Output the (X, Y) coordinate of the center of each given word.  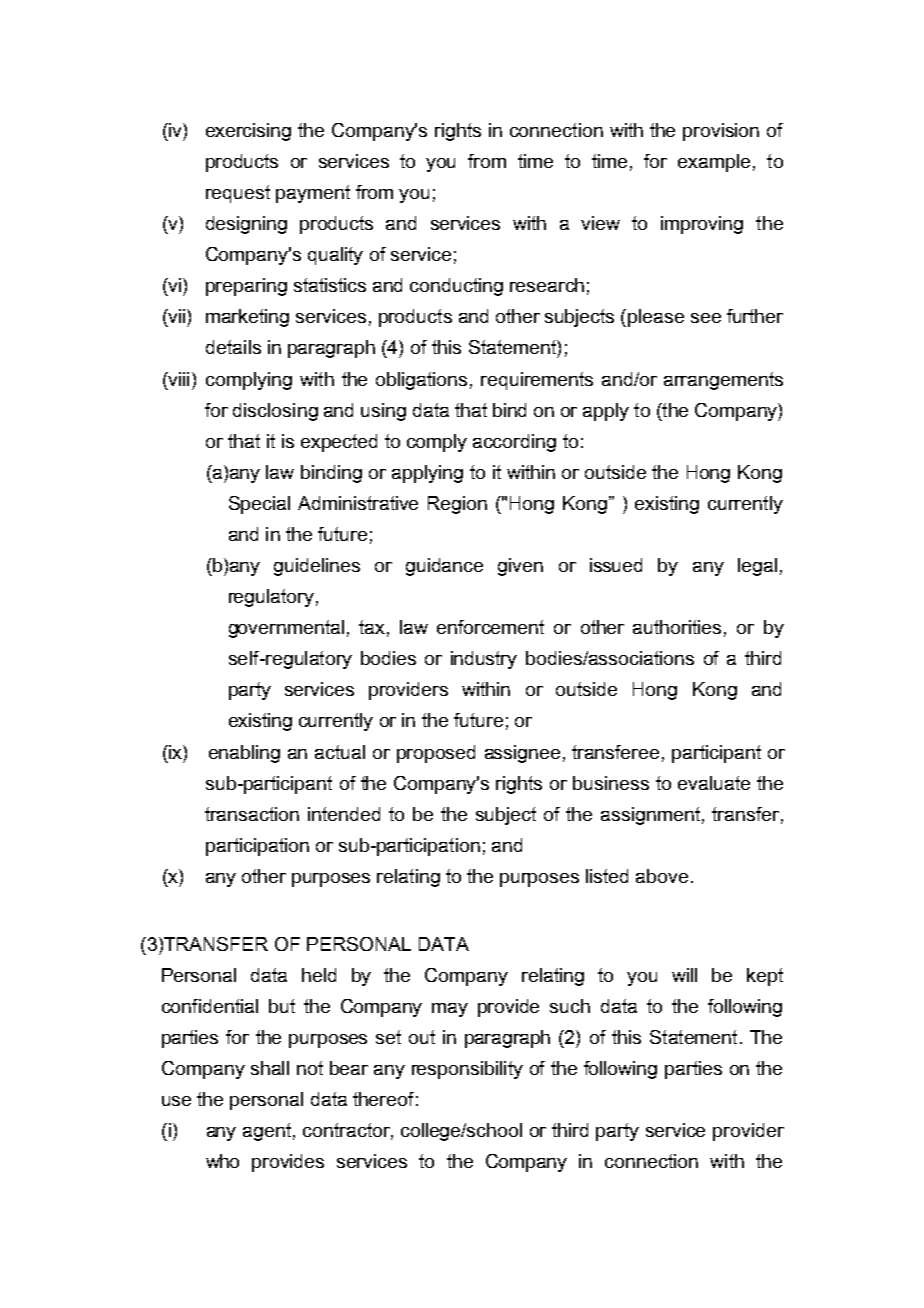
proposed (436, 754)
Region (457, 505)
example (714, 163)
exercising (248, 132)
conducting (456, 287)
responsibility (467, 1070)
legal (757, 567)
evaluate (714, 783)
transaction (252, 814)
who (222, 1161)
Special (259, 505)
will (684, 975)
